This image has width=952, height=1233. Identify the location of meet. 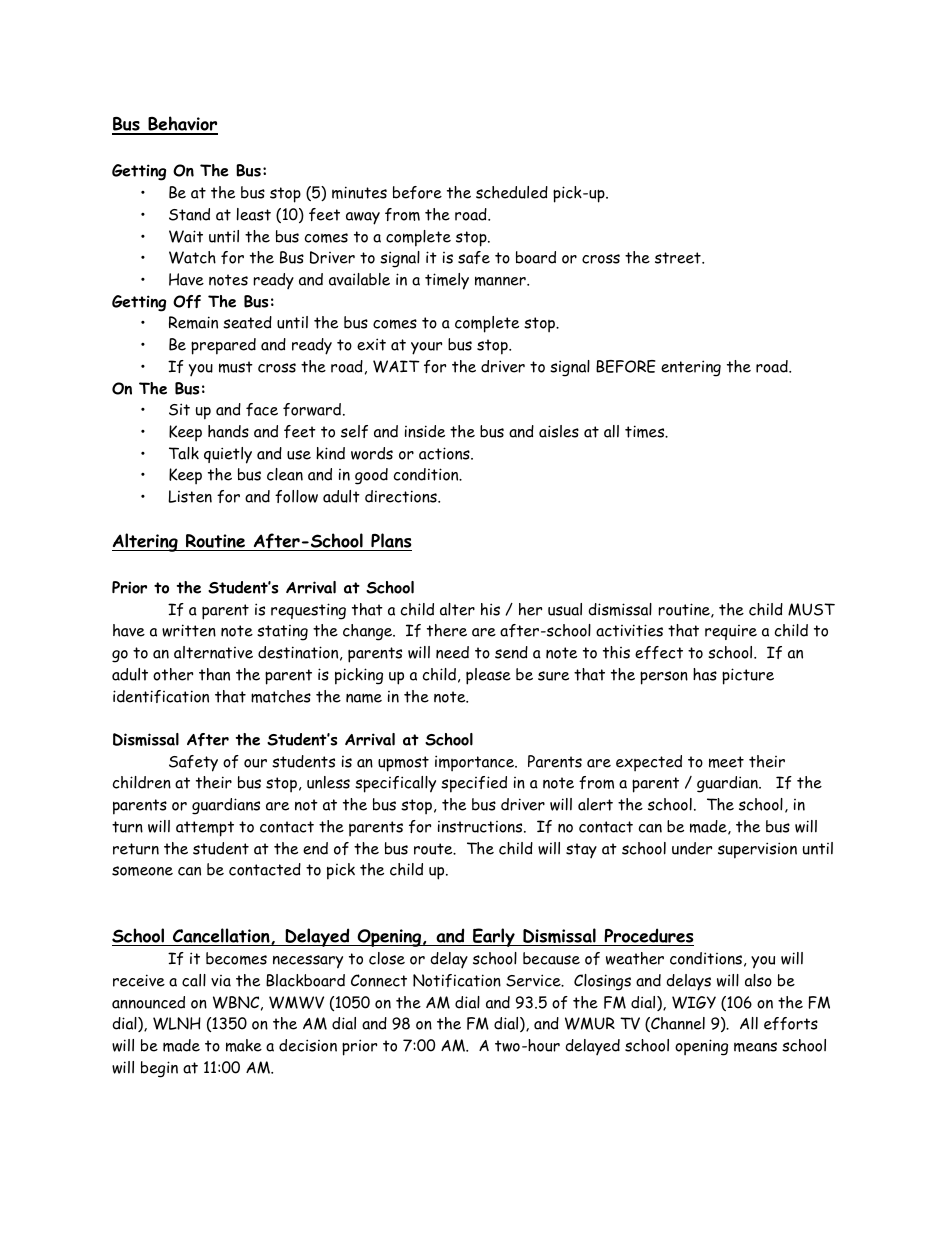
(726, 762).
